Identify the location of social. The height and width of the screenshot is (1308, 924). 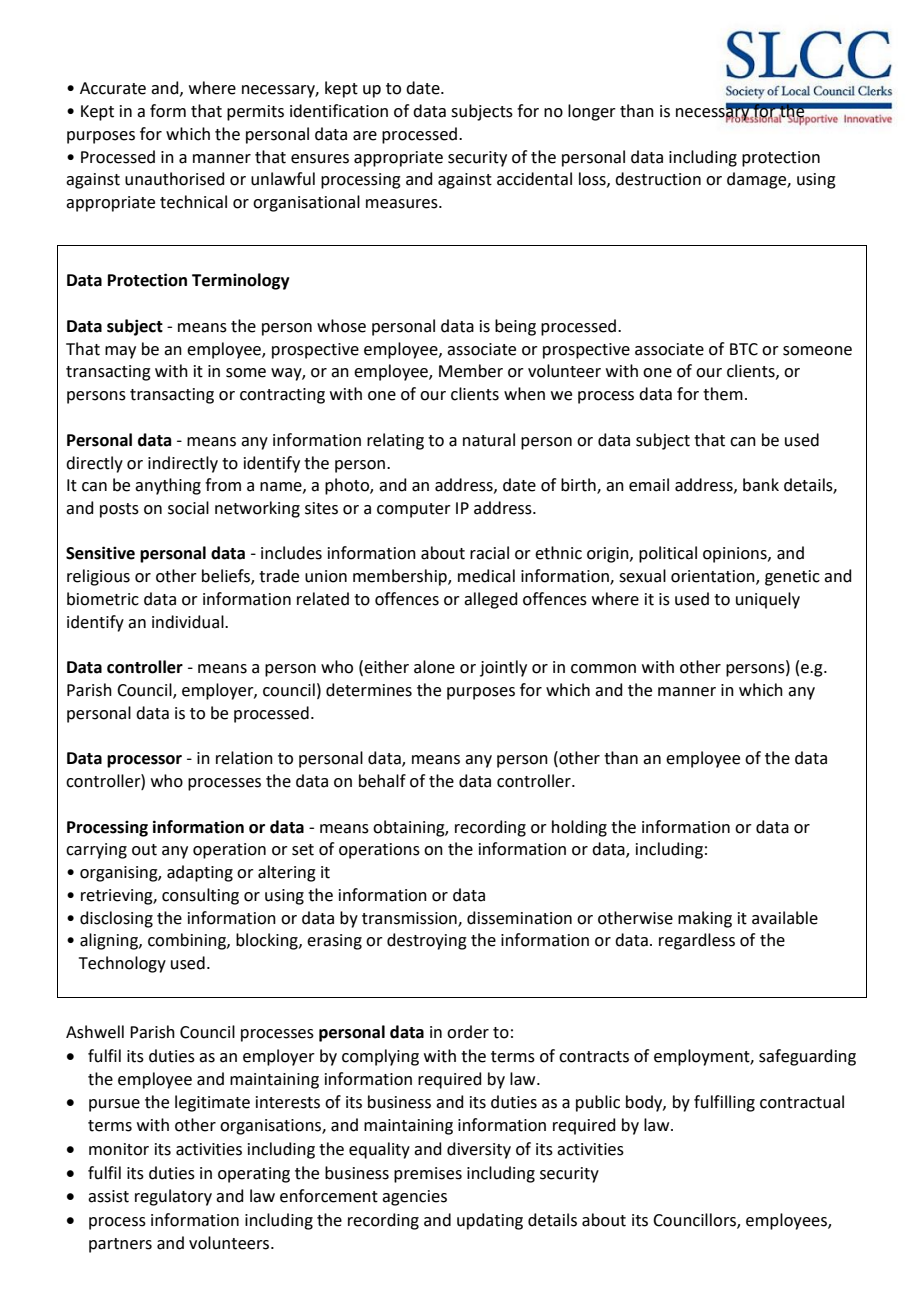
(188, 508).
